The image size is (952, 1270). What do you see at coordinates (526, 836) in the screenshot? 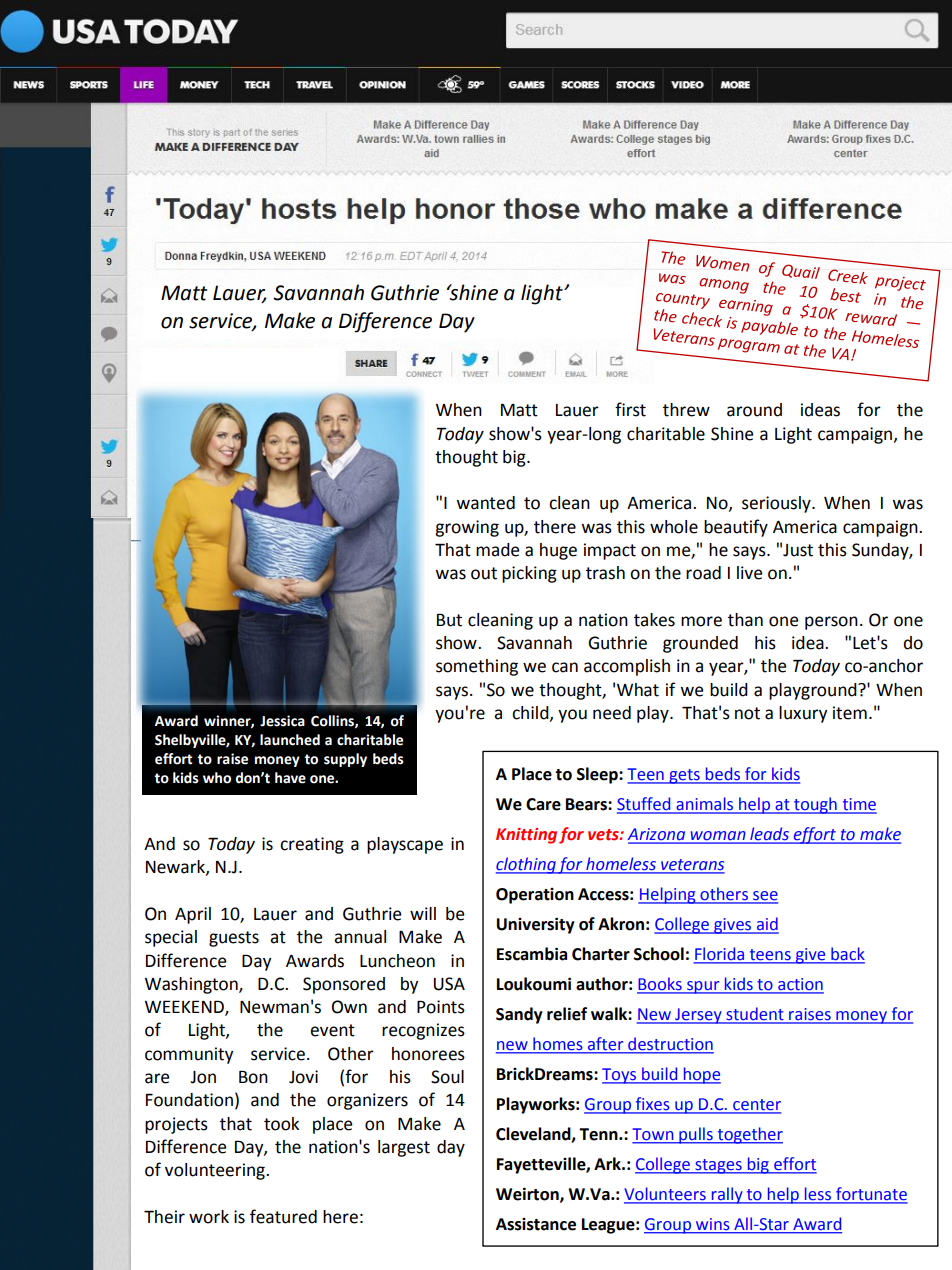
I see `Knitting` at bounding box center [526, 836].
